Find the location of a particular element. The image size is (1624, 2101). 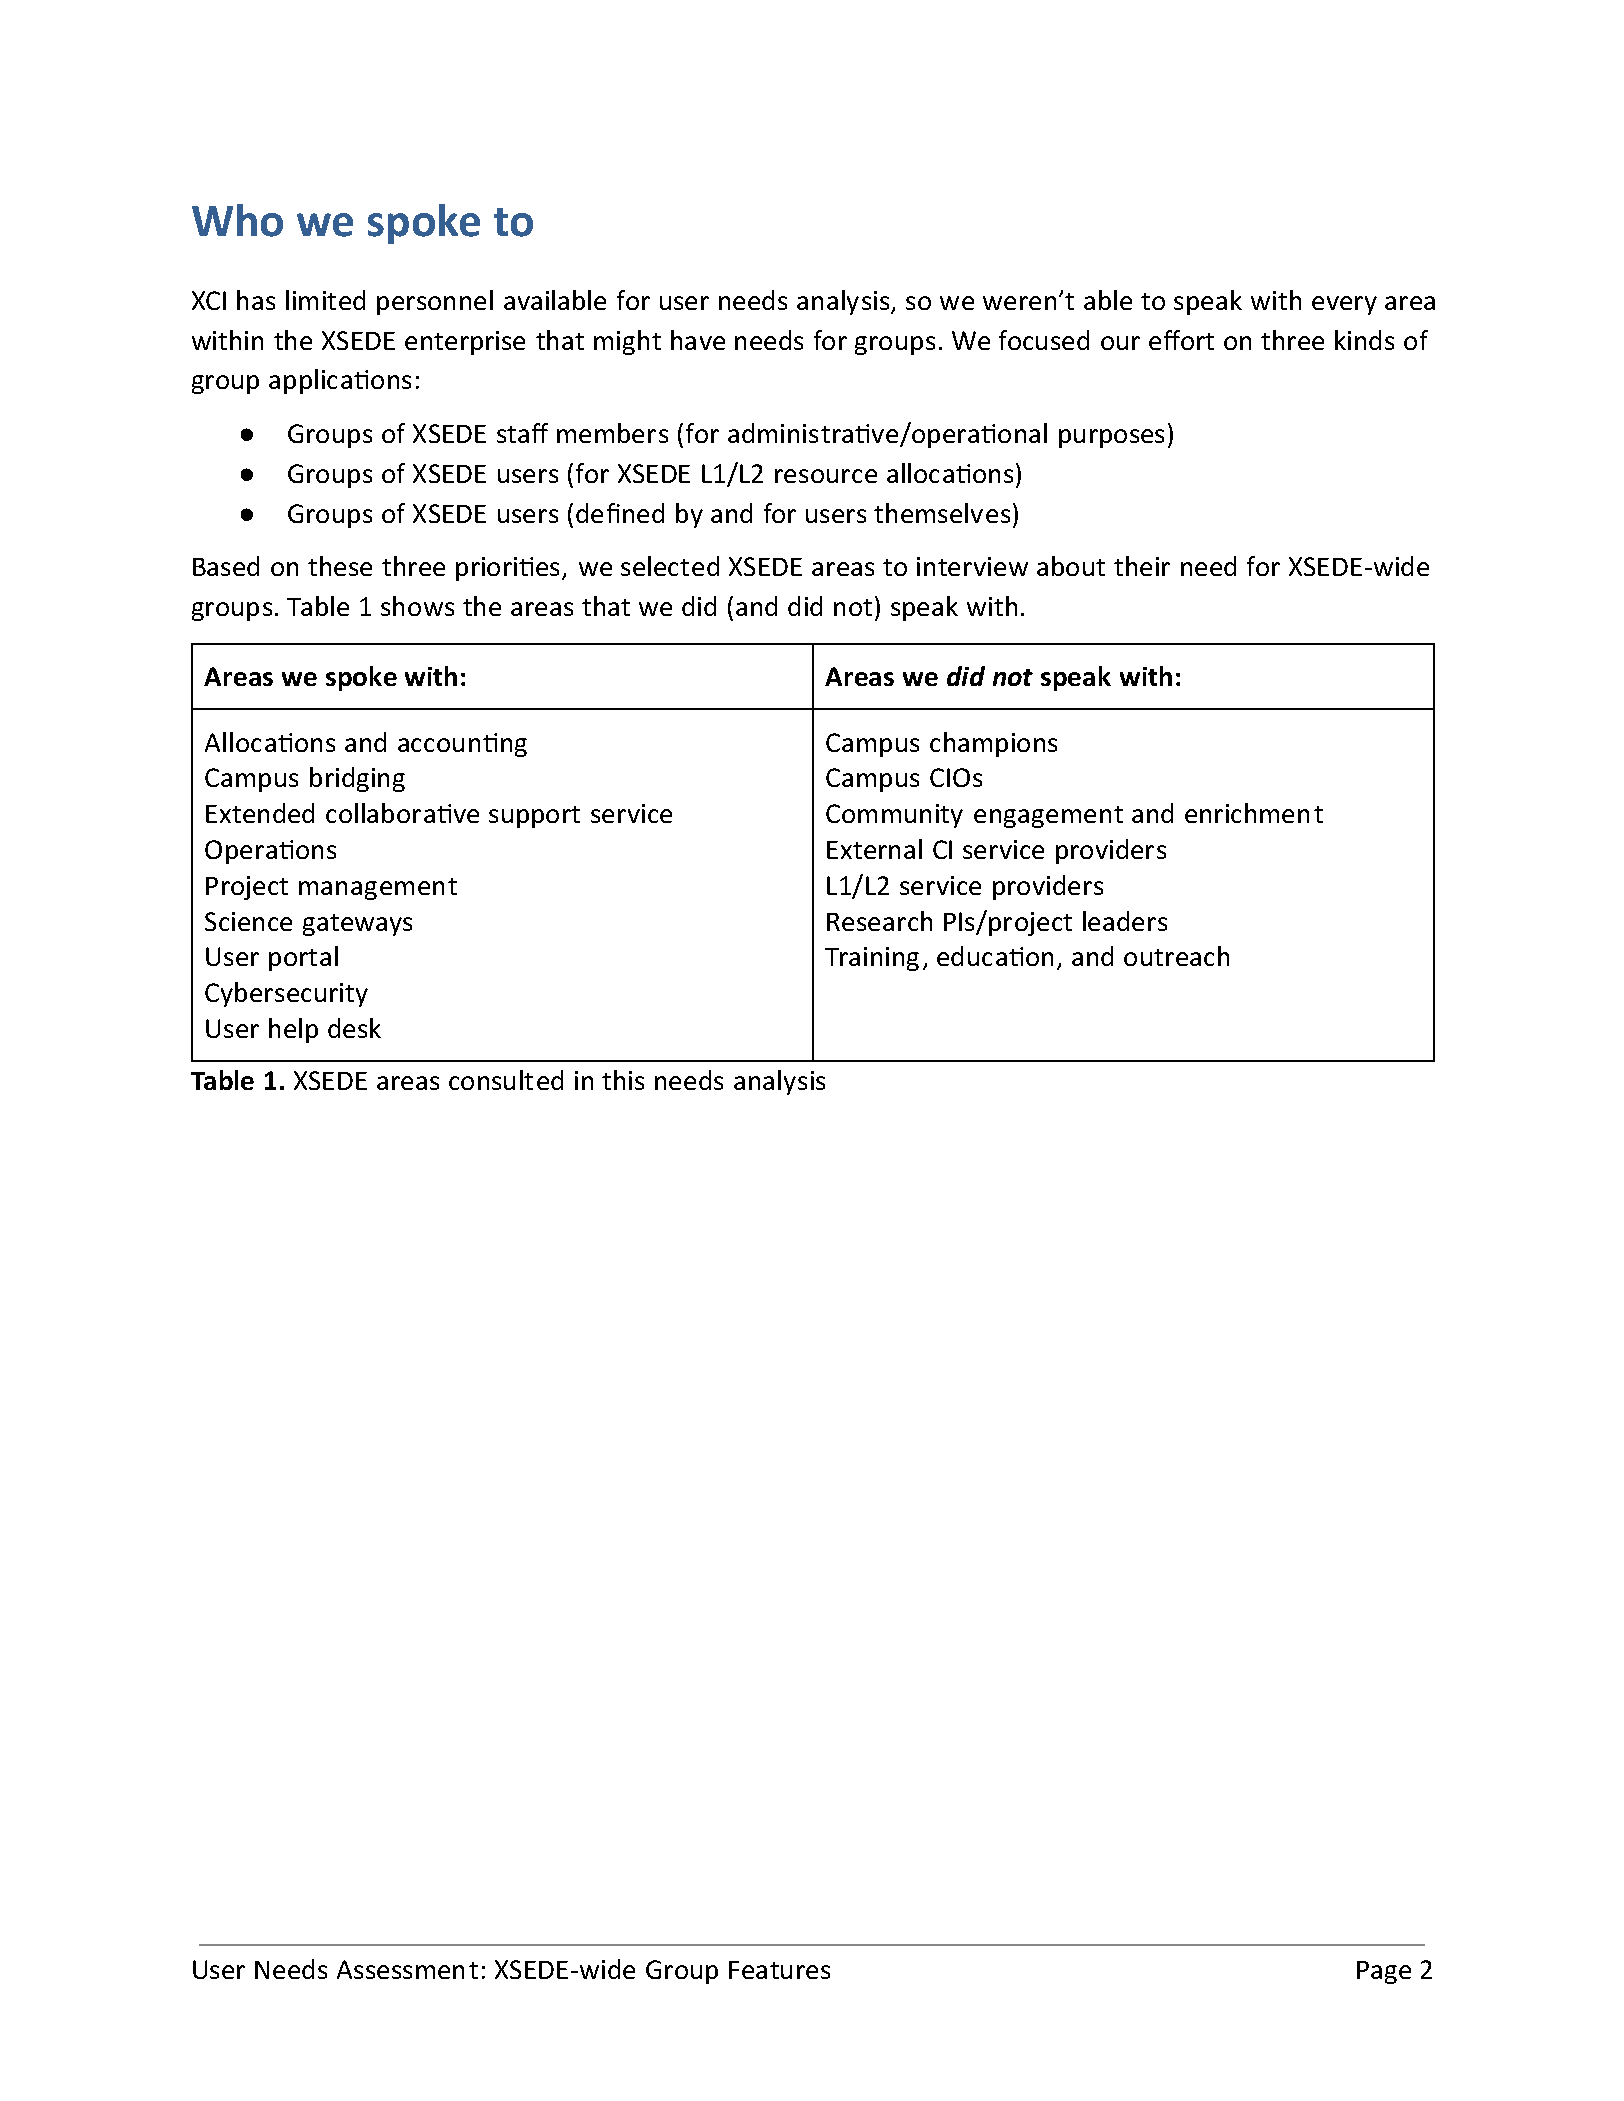

Assessment is located at coordinates (407, 1969).
